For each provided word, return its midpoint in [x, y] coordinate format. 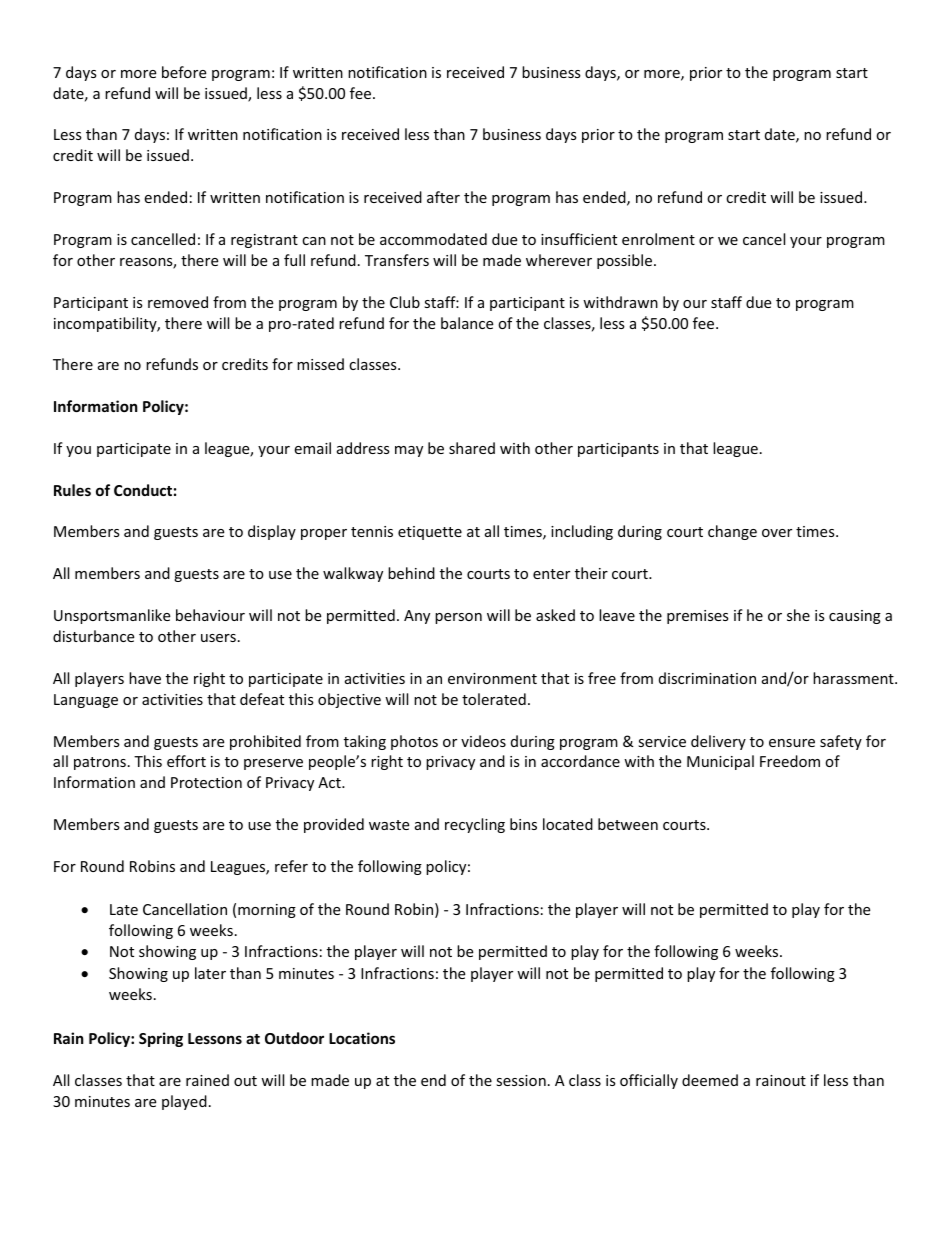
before [184, 72]
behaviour [210, 615]
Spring [161, 1039]
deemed [710, 1080]
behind [411, 573]
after [443, 197]
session [521, 1080]
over [777, 533]
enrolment [658, 239]
